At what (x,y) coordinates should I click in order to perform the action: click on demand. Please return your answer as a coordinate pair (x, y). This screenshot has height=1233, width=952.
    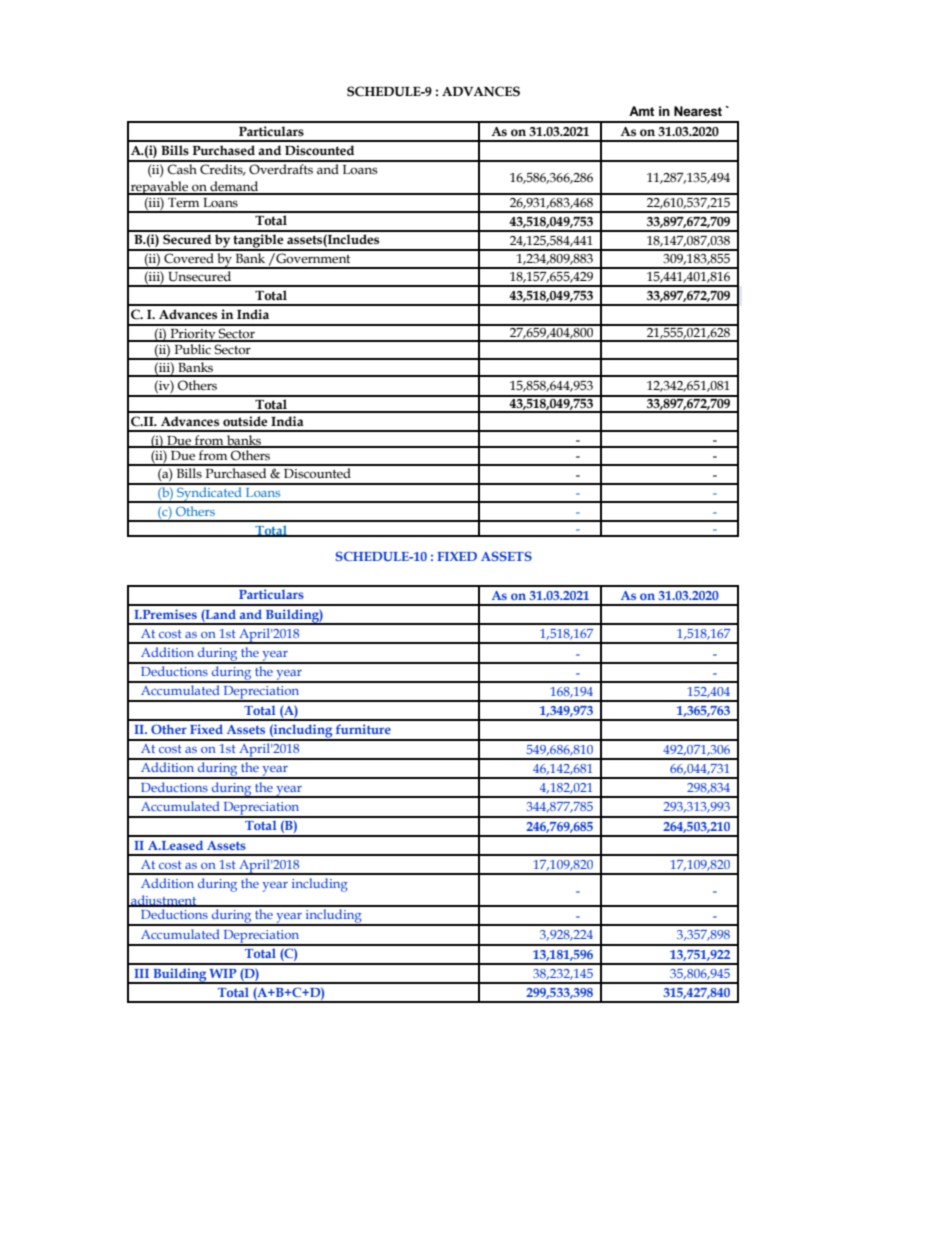
    Looking at the image, I should click on (234, 187).
